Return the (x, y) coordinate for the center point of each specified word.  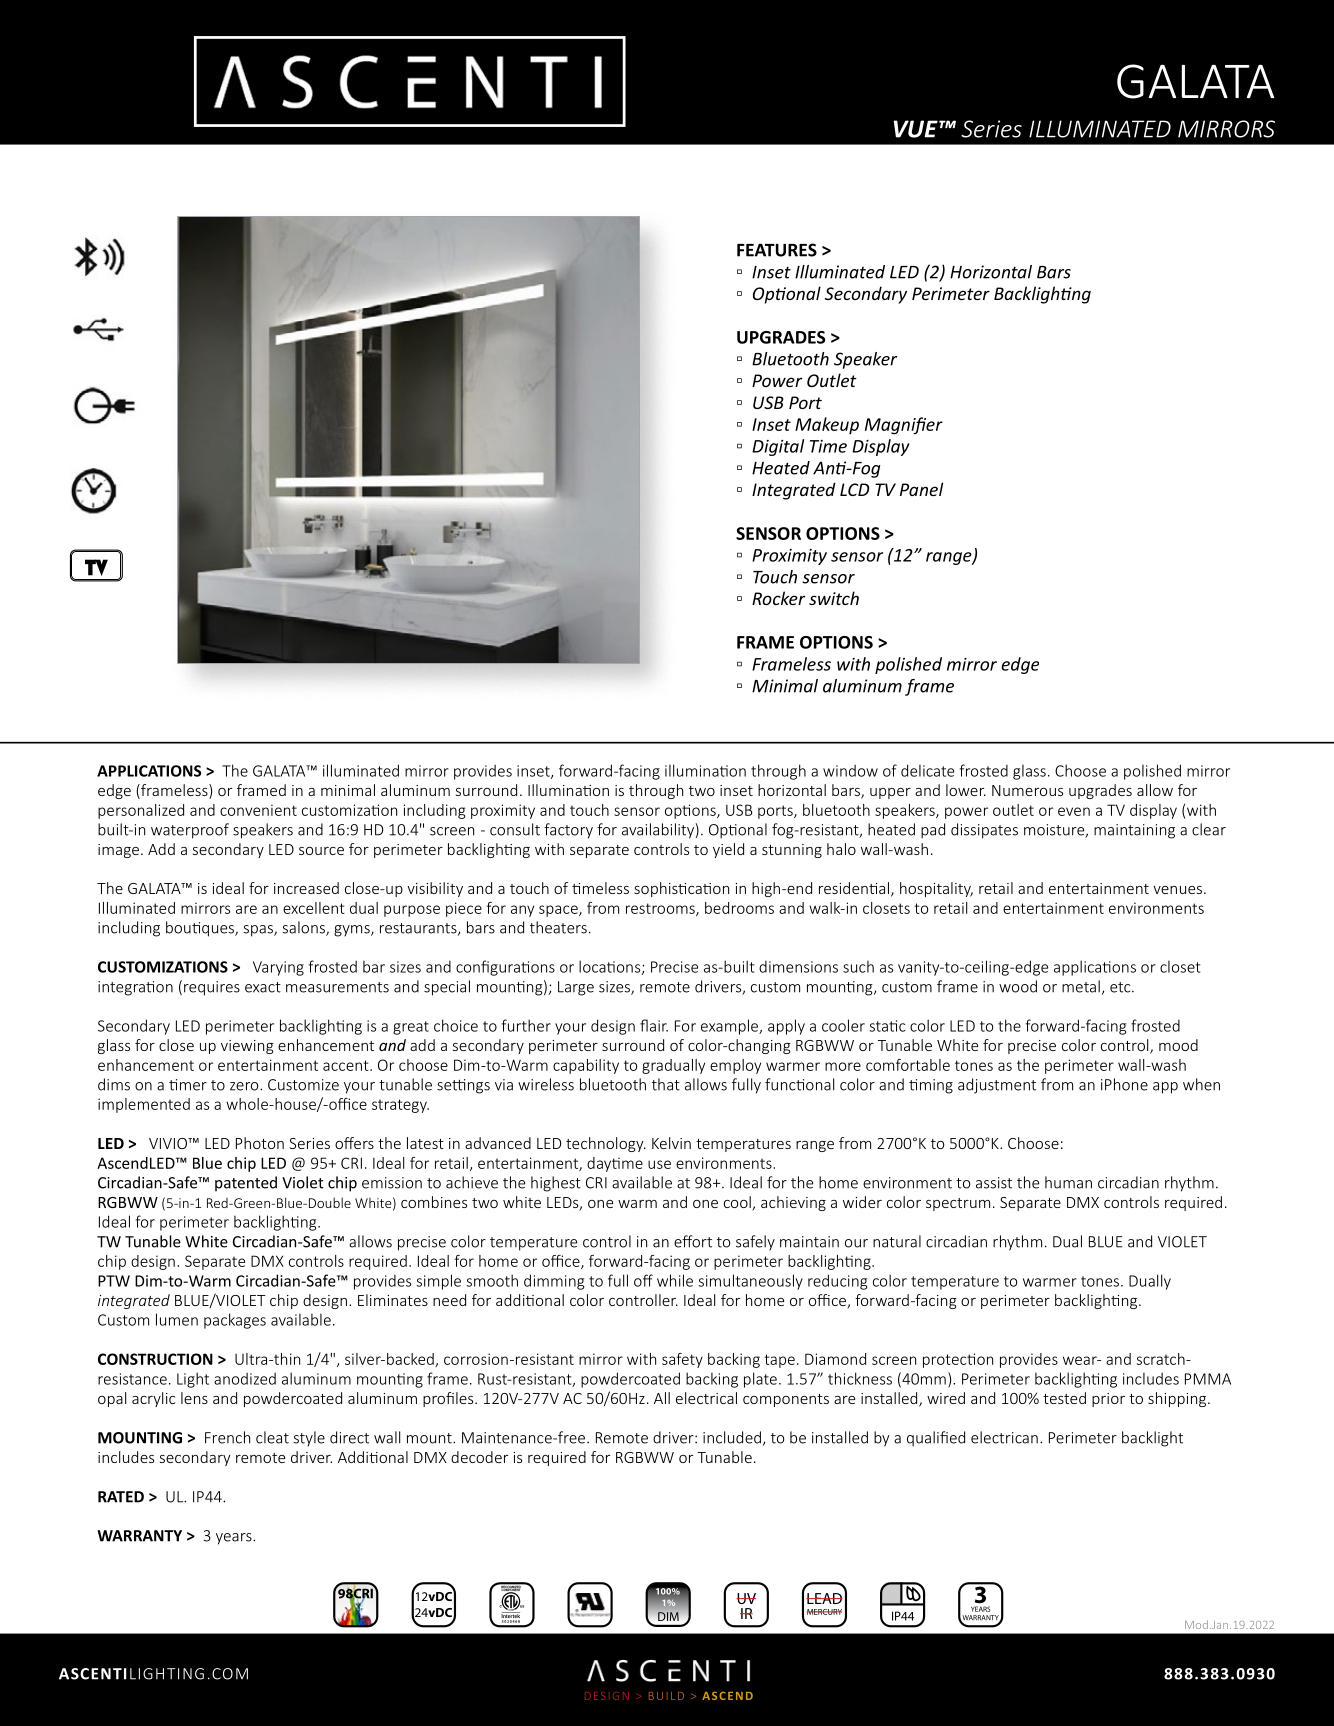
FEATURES (777, 250)
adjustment (997, 1086)
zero (245, 1086)
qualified (936, 1439)
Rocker (778, 598)
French (227, 1437)
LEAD (824, 1598)
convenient (258, 810)
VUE (917, 129)
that (666, 1084)
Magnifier (904, 426)
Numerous (1027, 790)
